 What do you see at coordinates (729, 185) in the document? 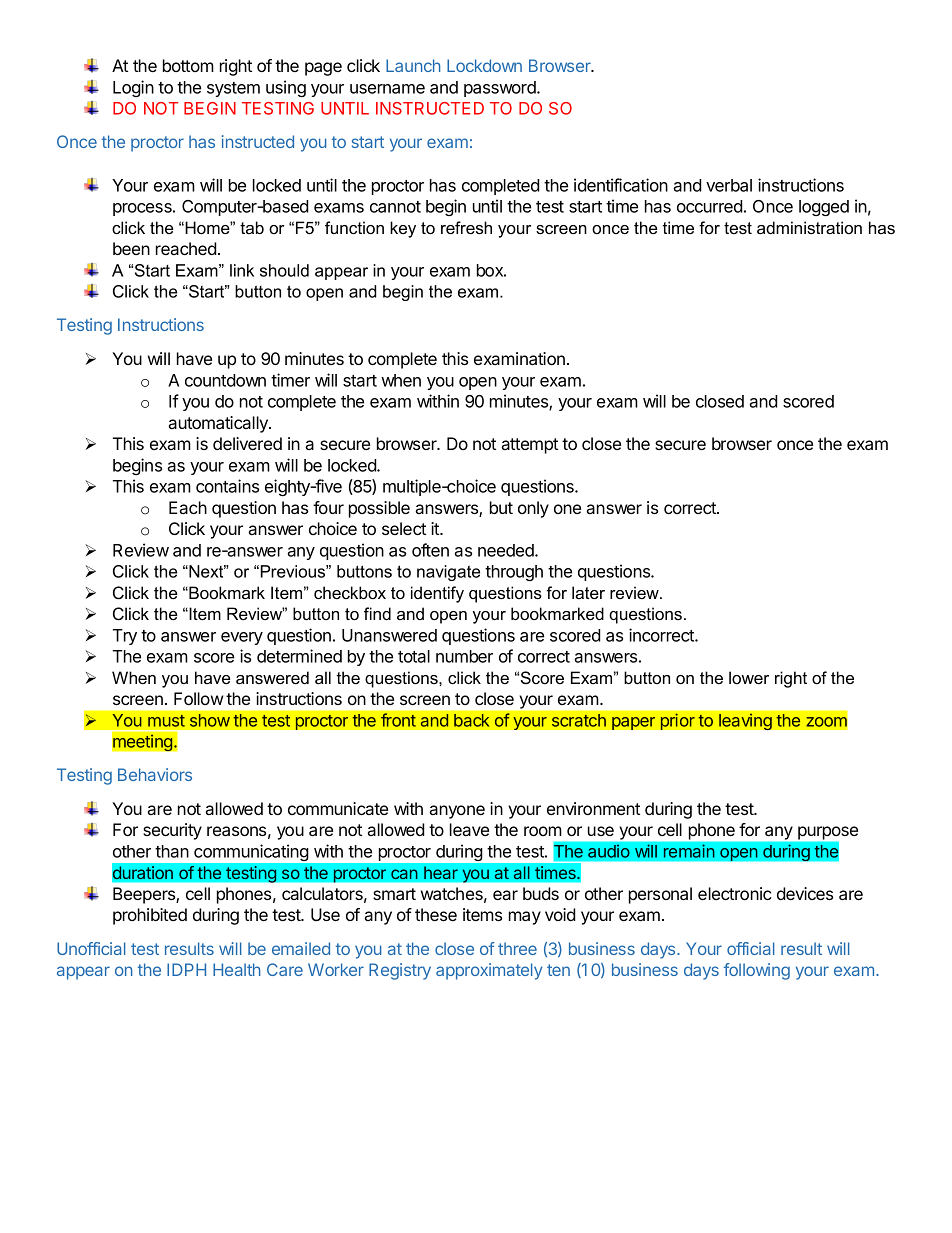
I see `verbal` at bounding box center [729, 185].
